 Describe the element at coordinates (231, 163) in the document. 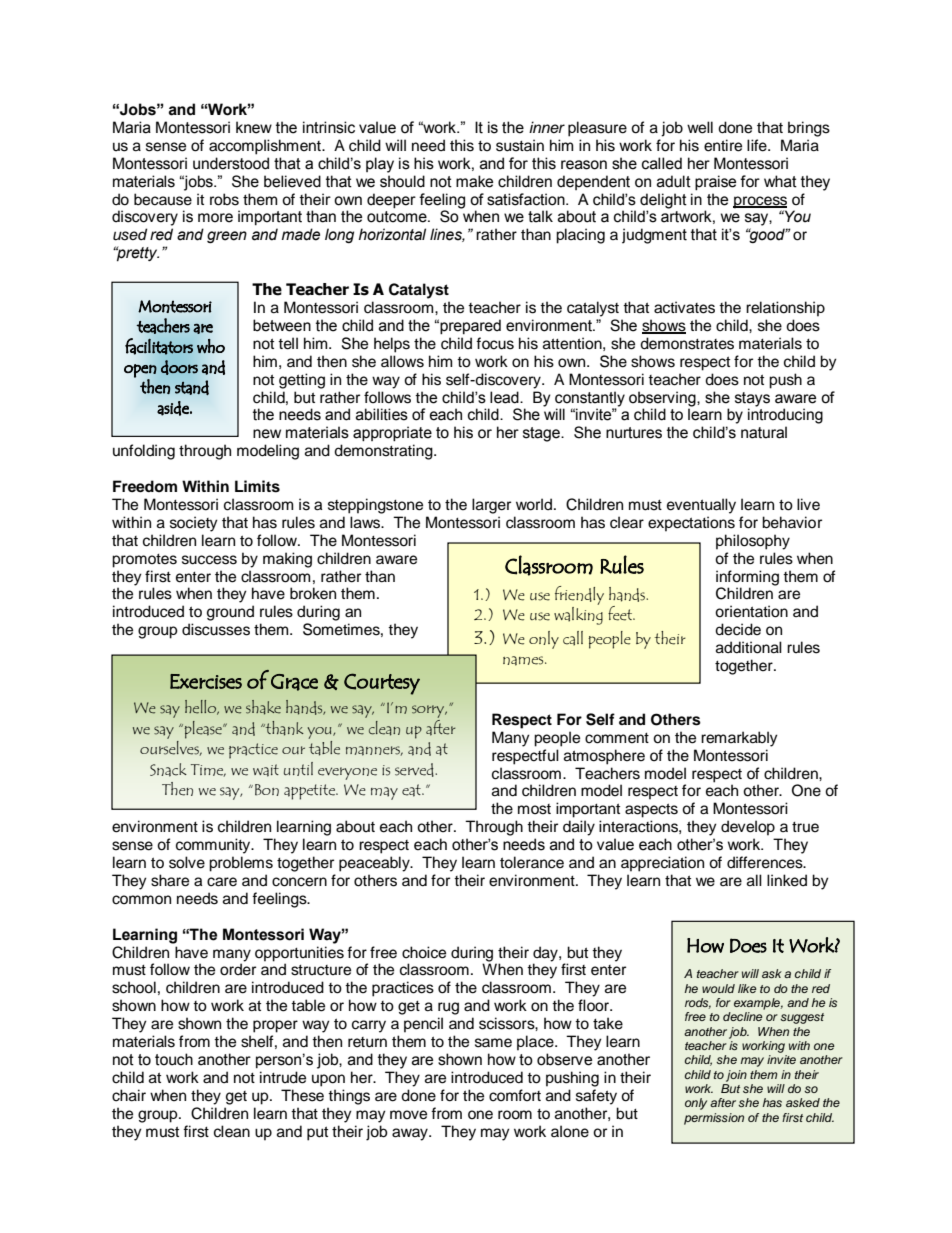

I see `understood` at that location.
